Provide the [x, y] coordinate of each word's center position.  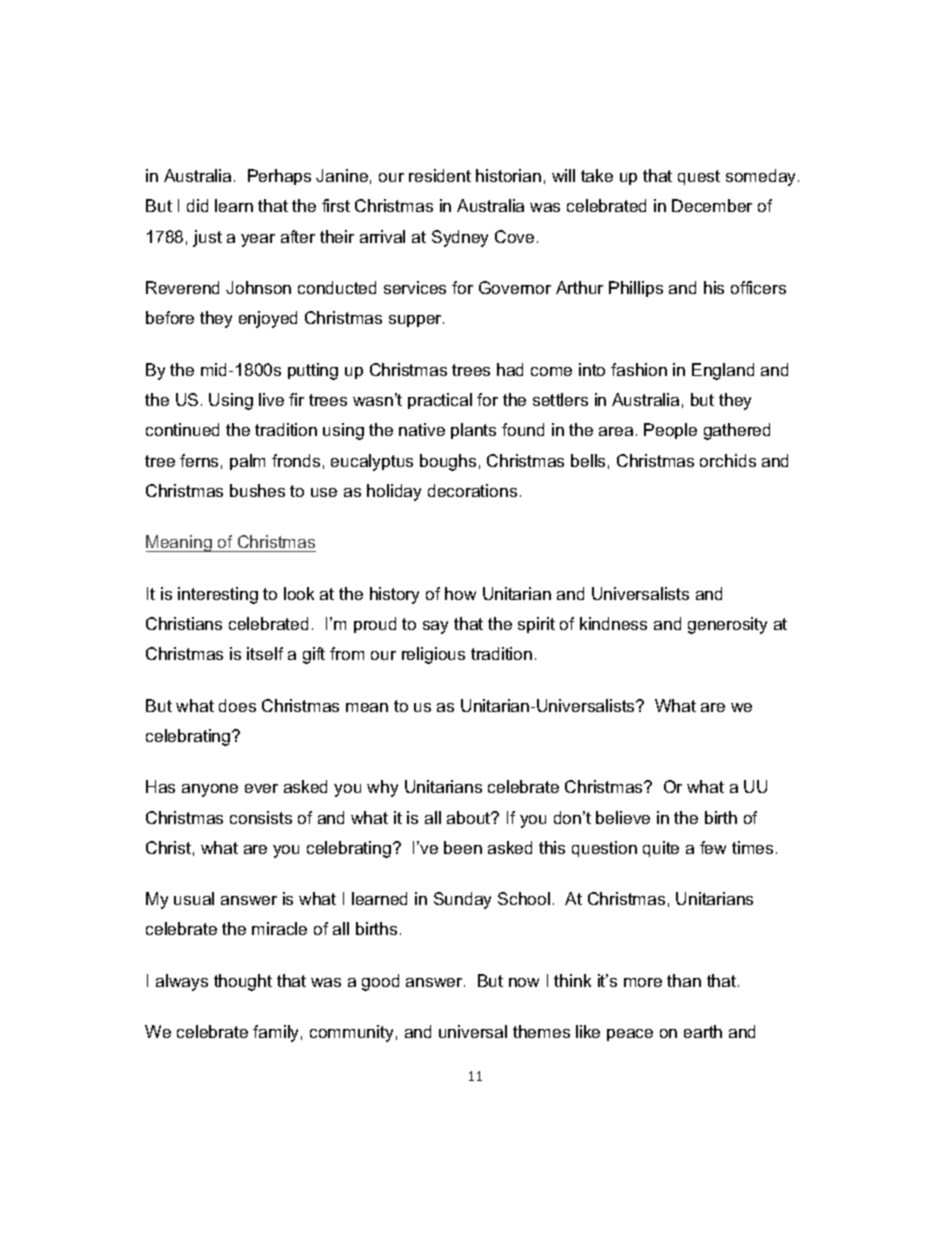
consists [261, 817]
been [463, 847]
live [271, 399]
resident [440, 175]
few [713, 847]
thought [243, 982]
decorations [472, 490]
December [712, 205]
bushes [257, 490]
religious [433, 655]
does [237, 705]
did [197, 205]
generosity [727, 625]
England [723, 371]
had [510, 369]
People [670, 431]
